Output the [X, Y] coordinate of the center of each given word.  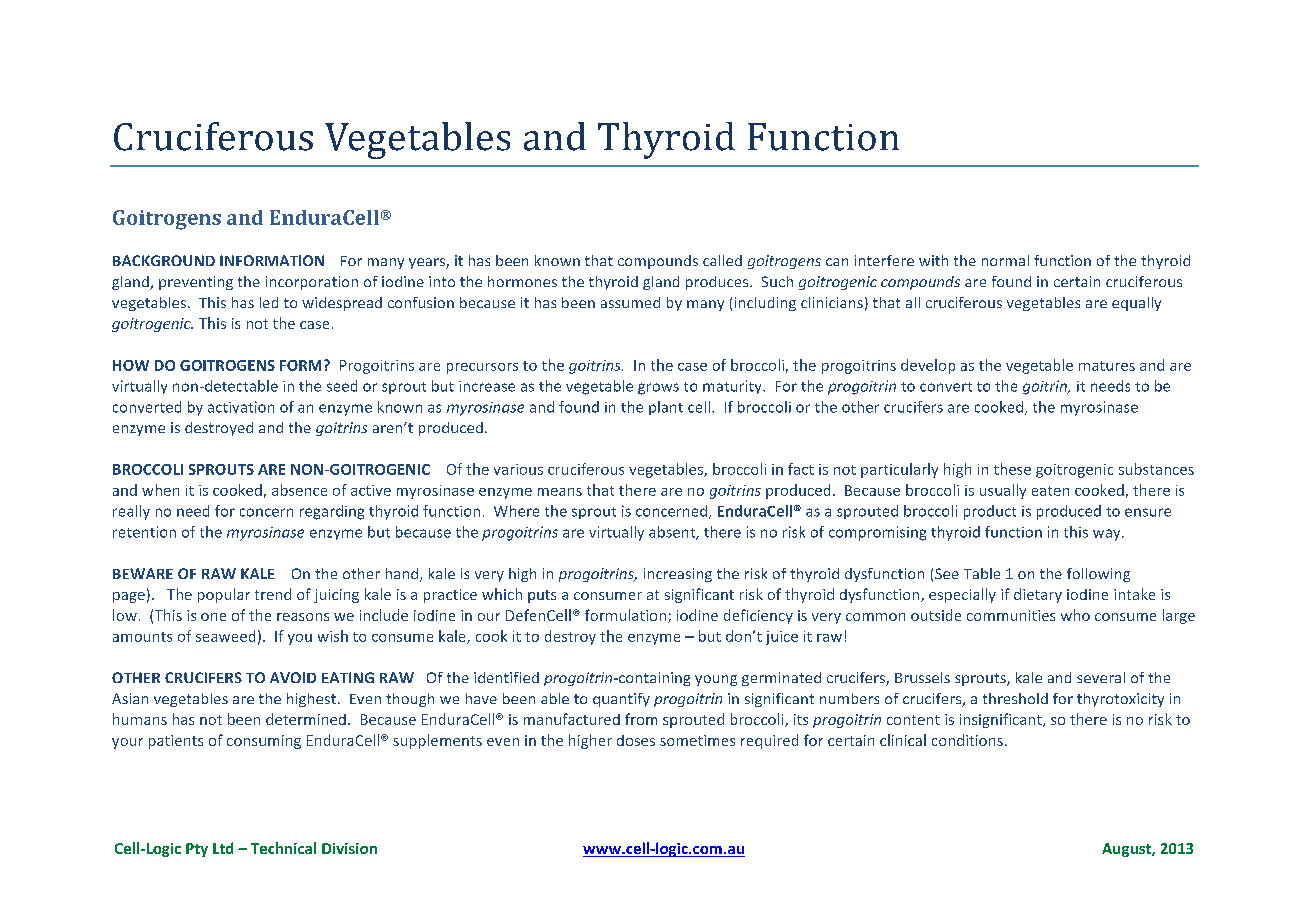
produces [718, 283]
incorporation [312, 283]
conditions [967, 740]
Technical [283, 848]
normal [1005, 260]
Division [349, 848]
